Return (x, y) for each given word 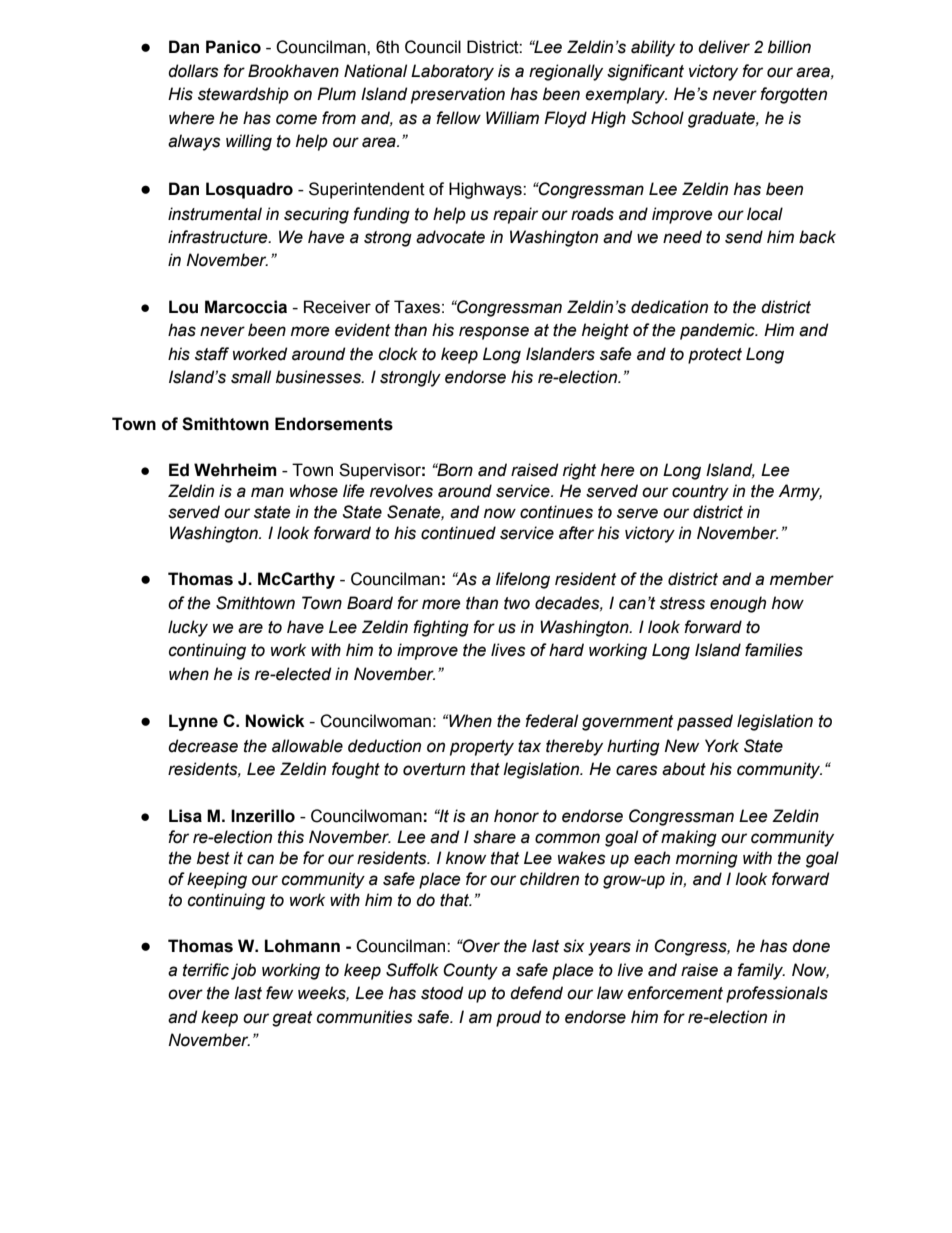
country (700, 493)
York (722, 746)
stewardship (243, 95)
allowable (307, 746)
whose (314, 491)
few (279, 993)
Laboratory (452, 72)
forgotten (793, 95)
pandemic (718, 331)
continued (458, 533)
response (494, 333)
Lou (183, 307)
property (482, 748)
